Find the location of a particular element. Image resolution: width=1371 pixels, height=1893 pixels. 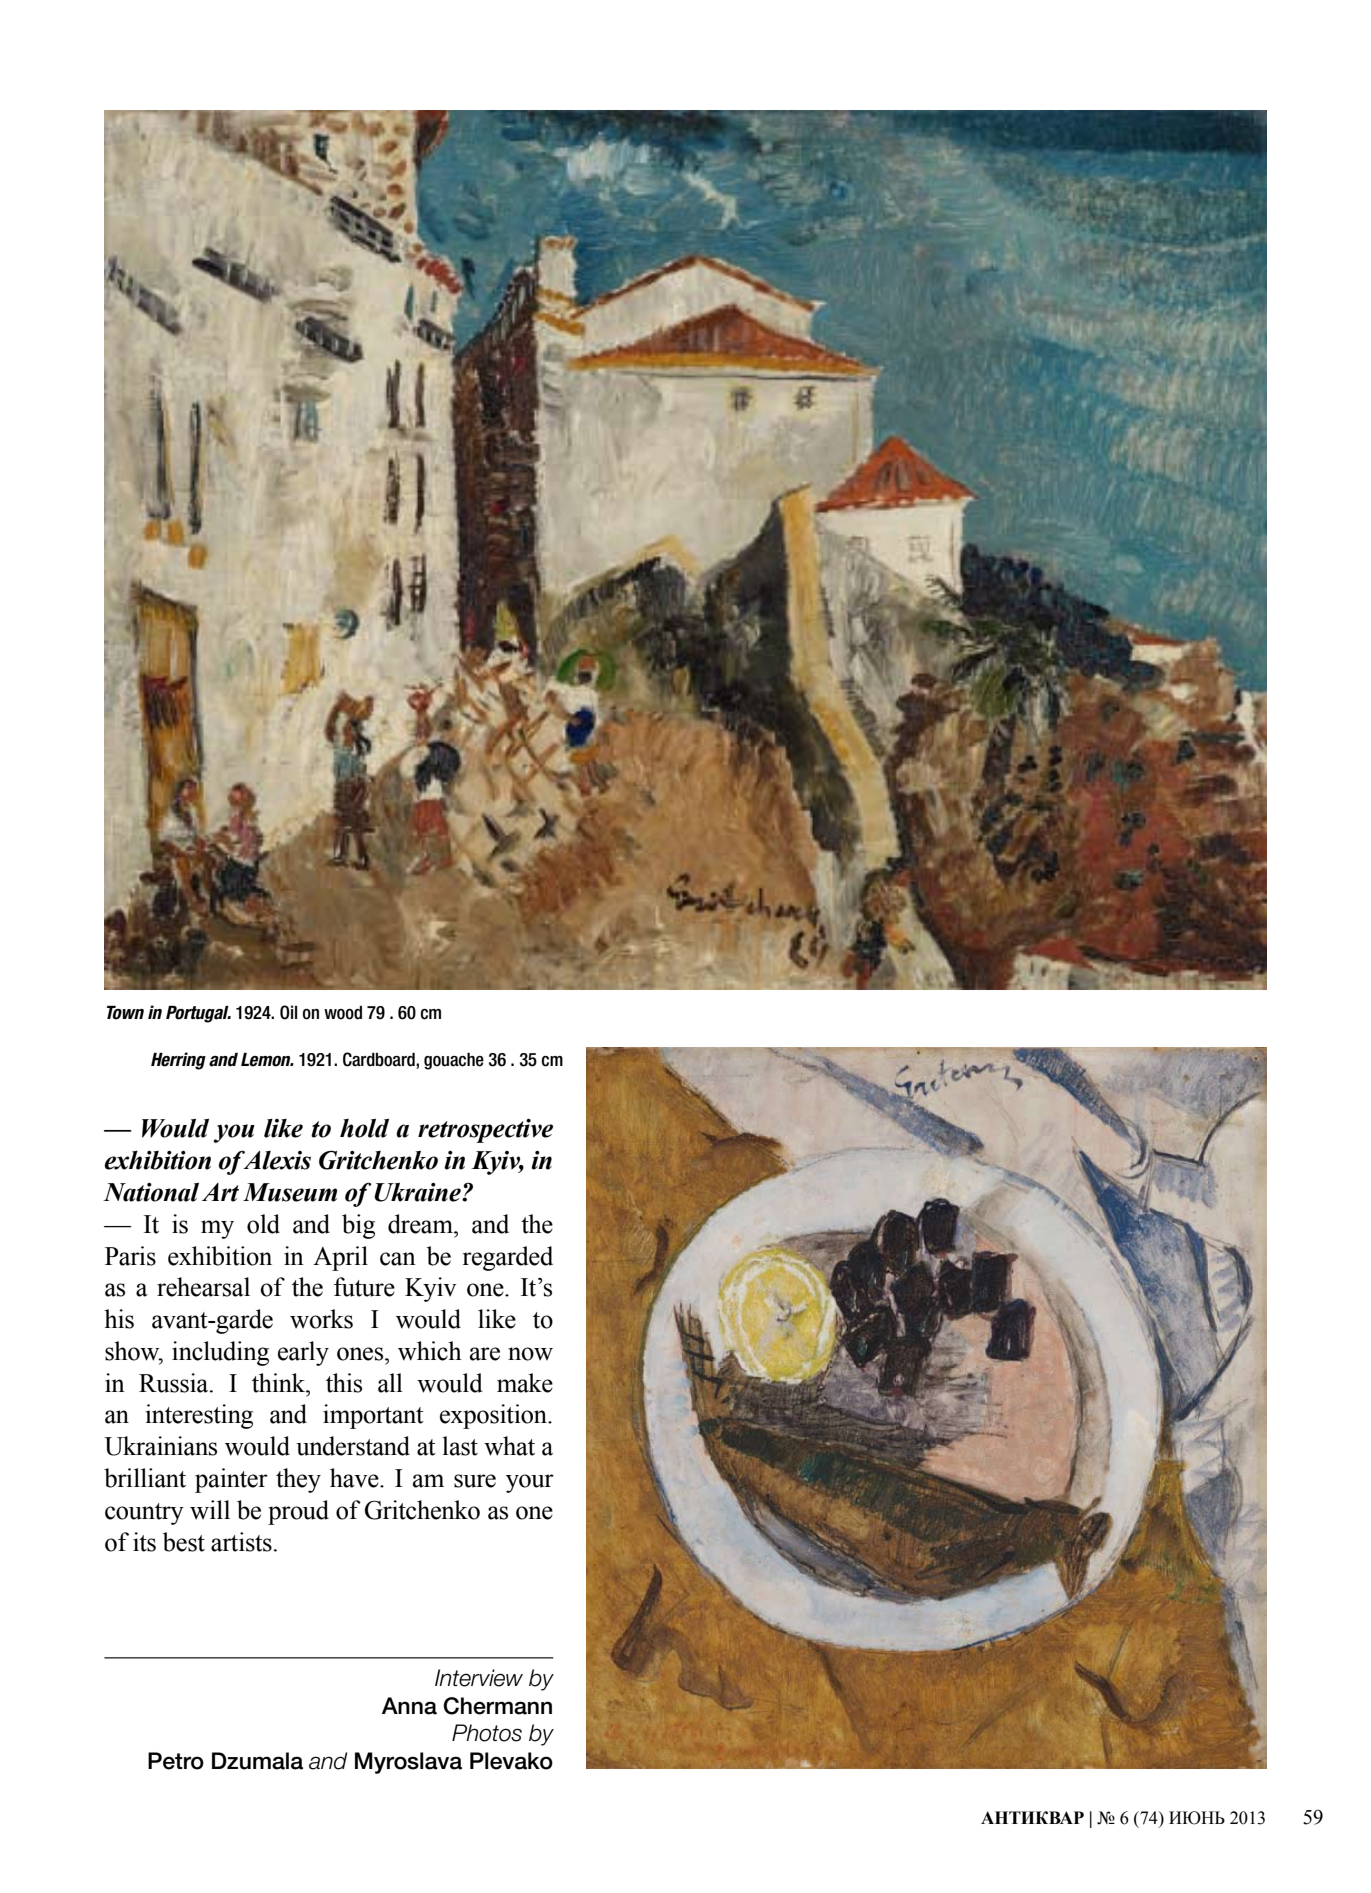

wood is located at coordinates (343, 1013).
